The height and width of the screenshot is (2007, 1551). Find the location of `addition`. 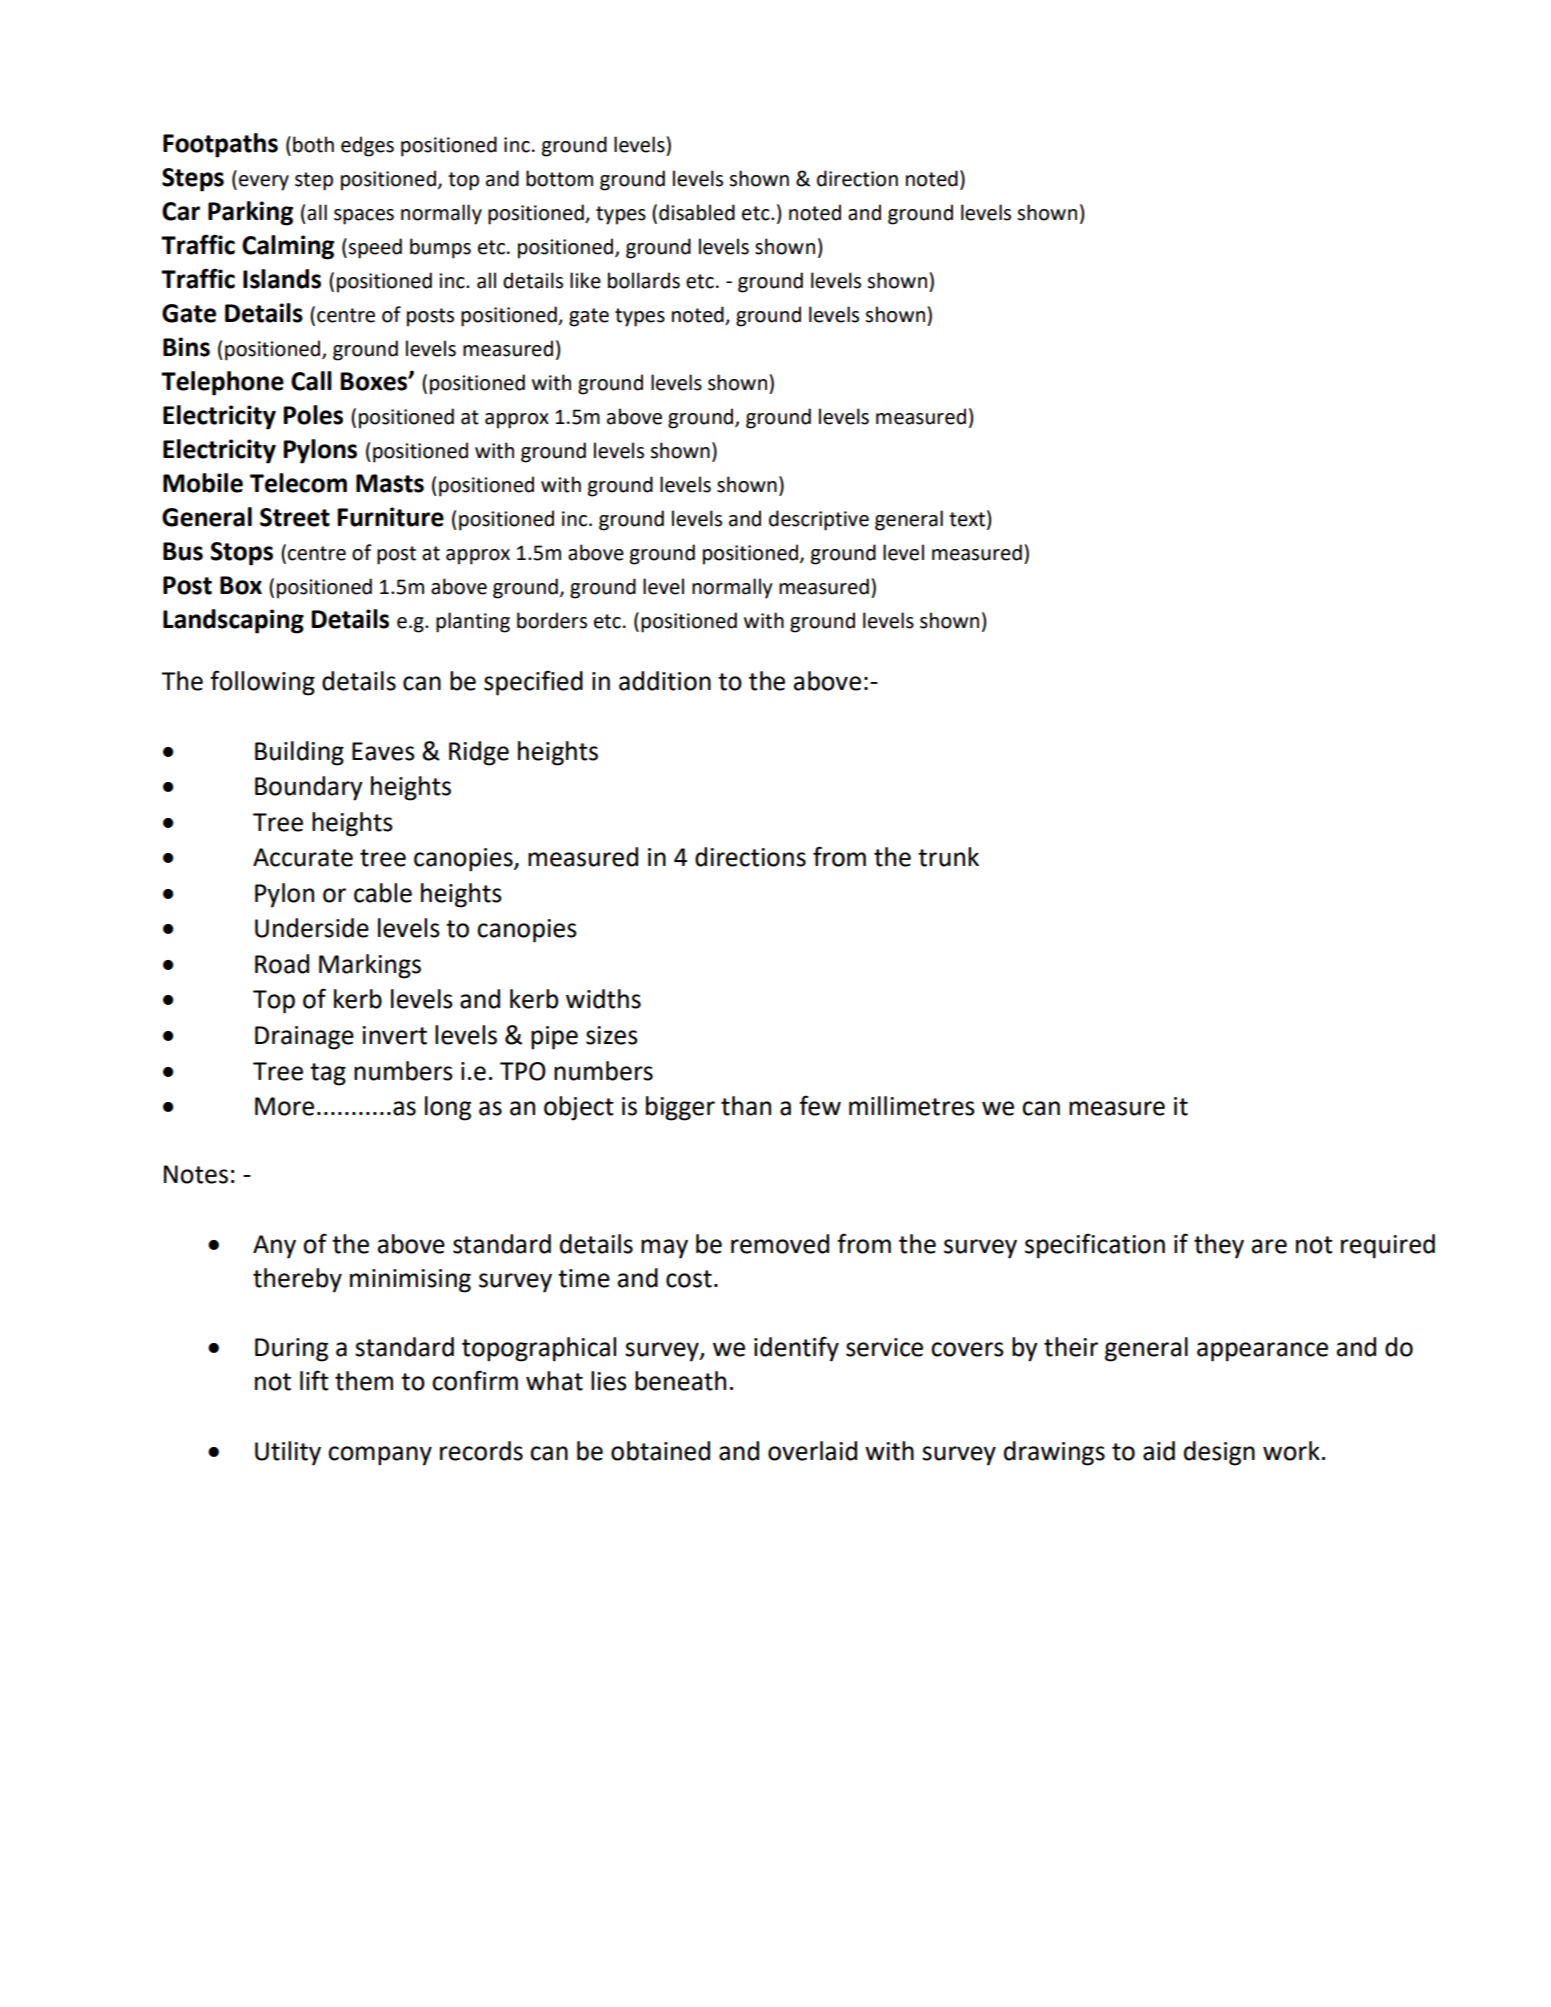

addition is located at coordinates (665, 681).
